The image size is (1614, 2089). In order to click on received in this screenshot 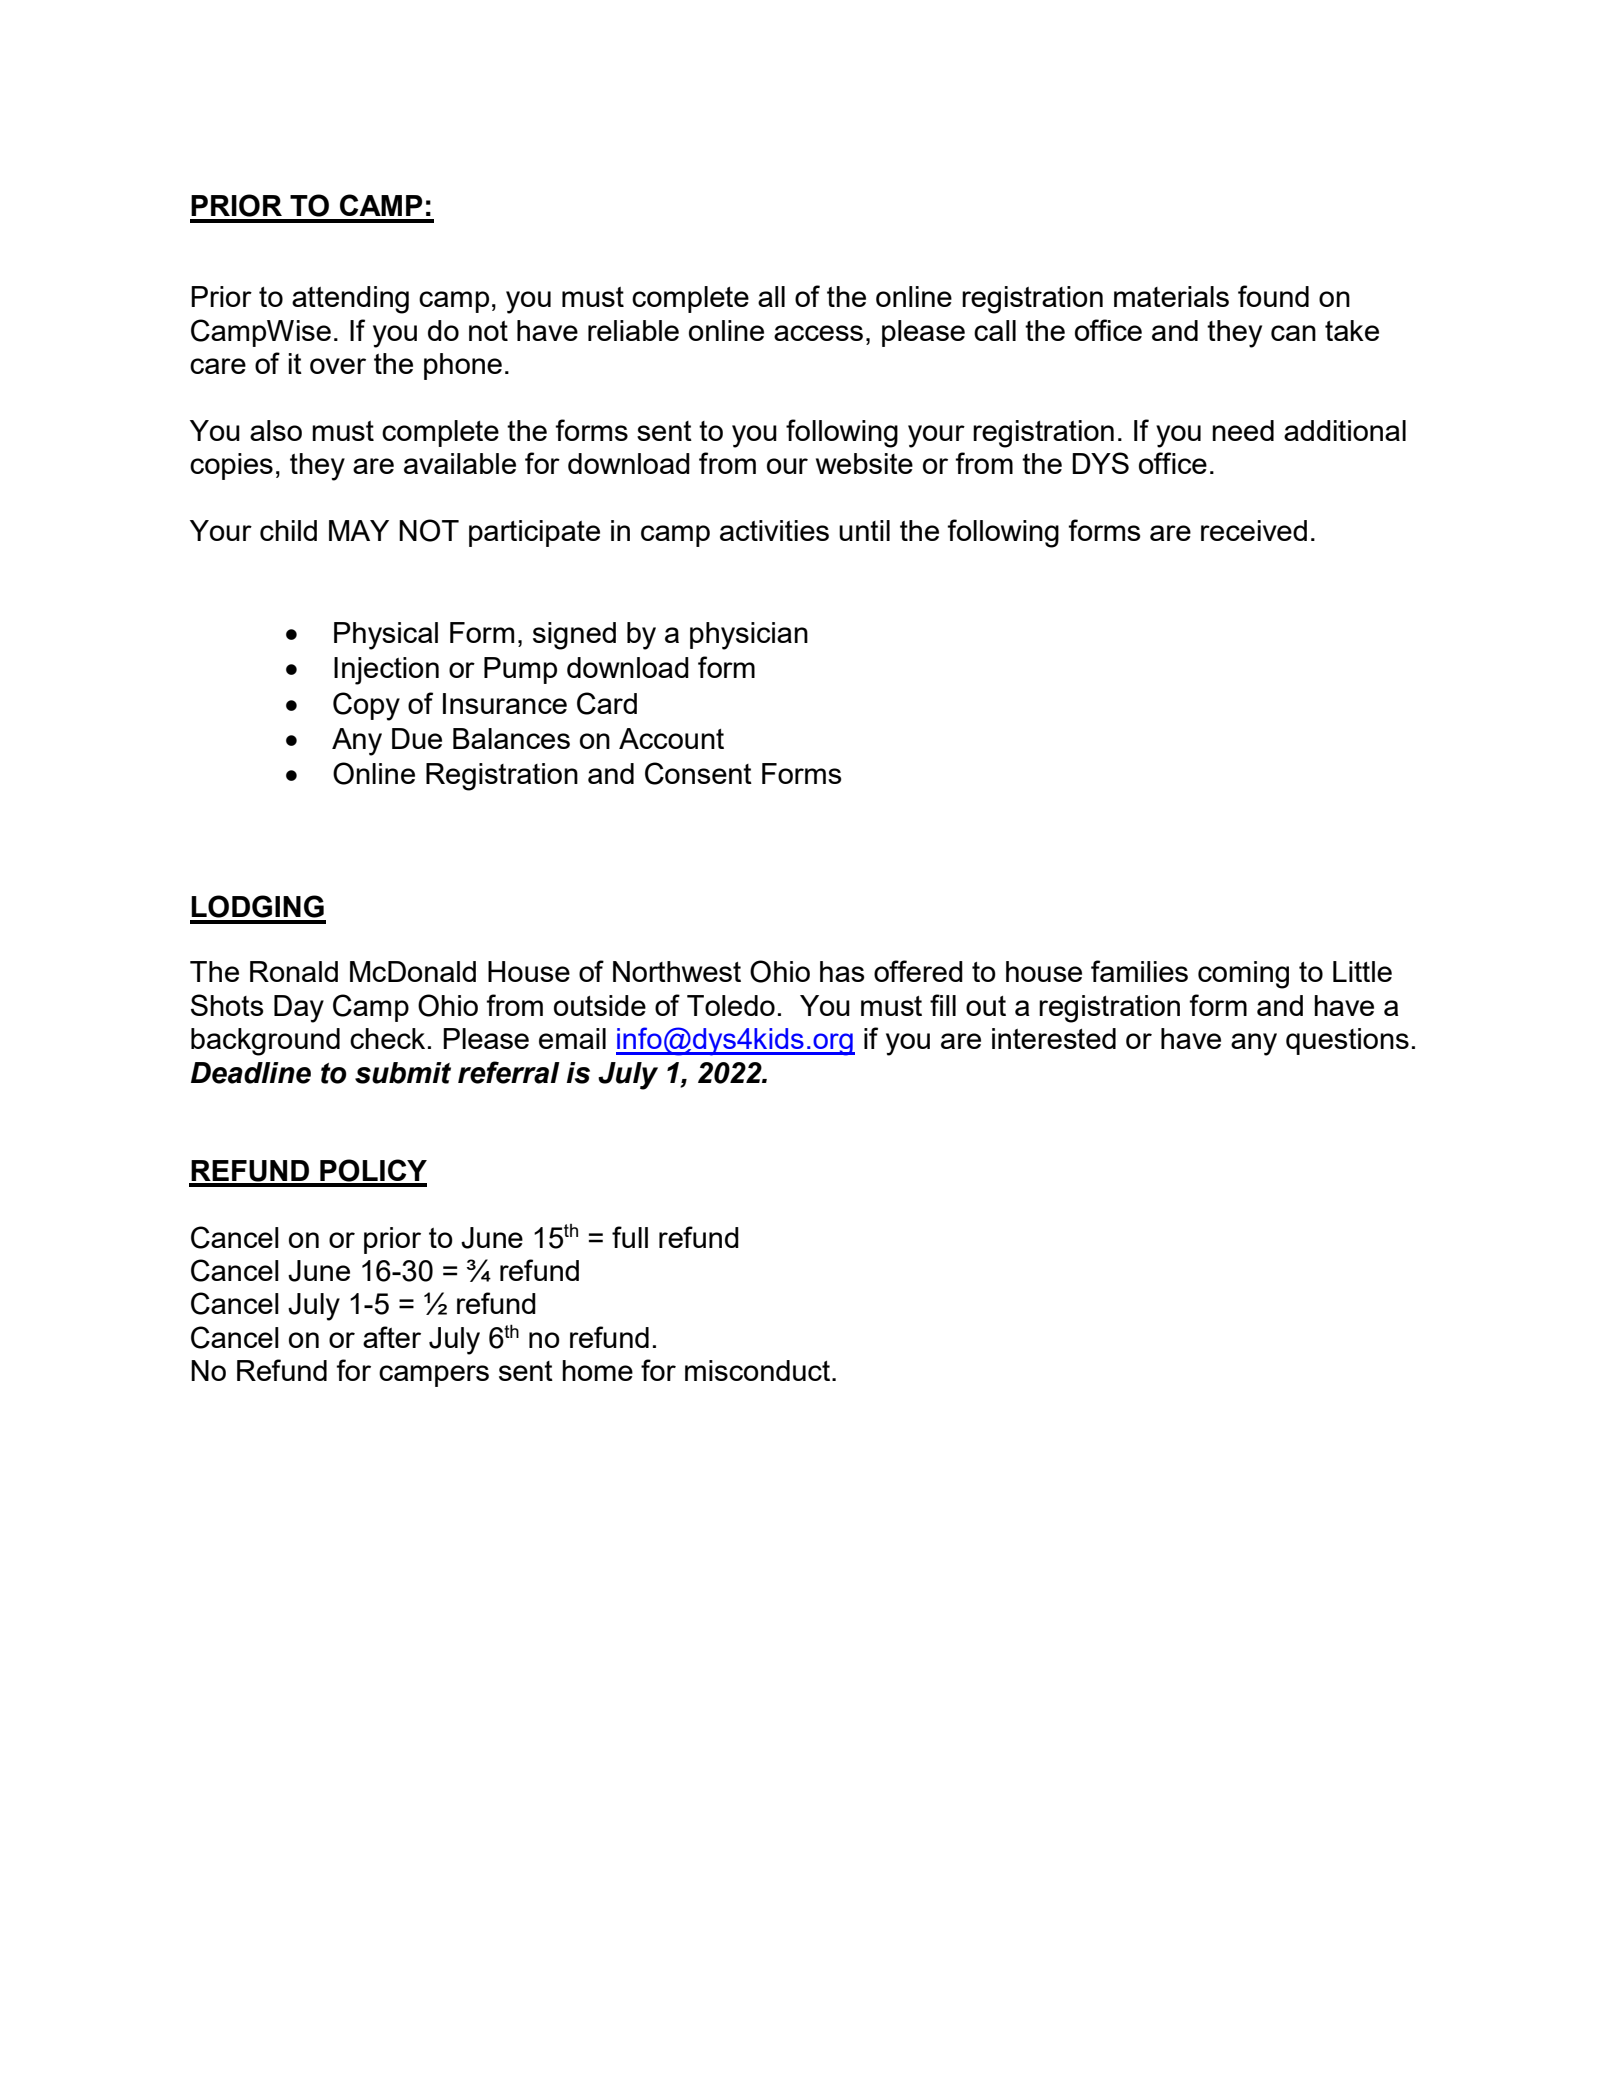, I will do `click(1254, 530)`.
